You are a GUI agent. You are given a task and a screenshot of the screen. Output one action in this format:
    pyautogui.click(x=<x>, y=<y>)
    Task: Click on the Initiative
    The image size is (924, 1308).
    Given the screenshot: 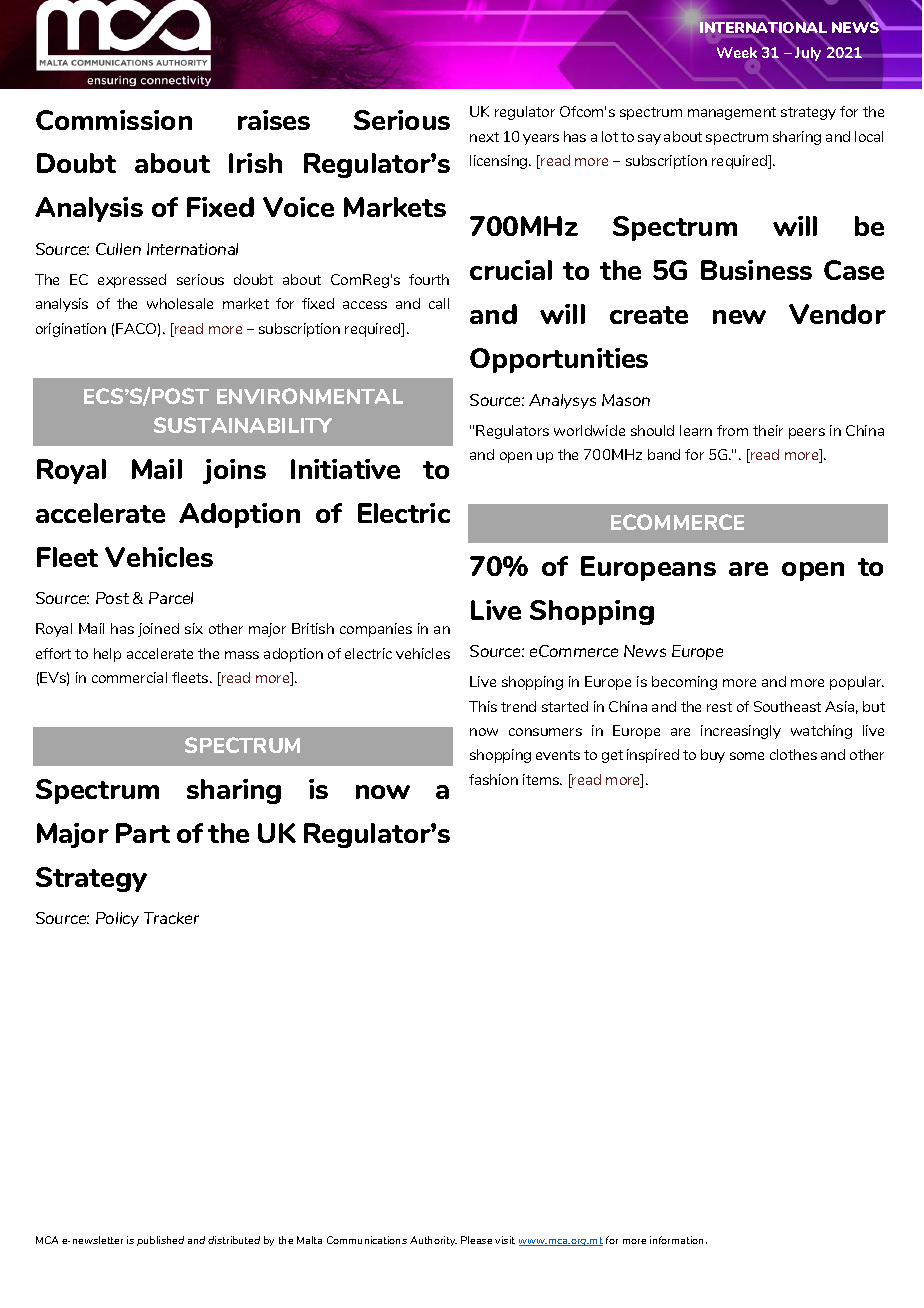 What is the action you would take?
    pyautogui.click(x=345, y=469)
